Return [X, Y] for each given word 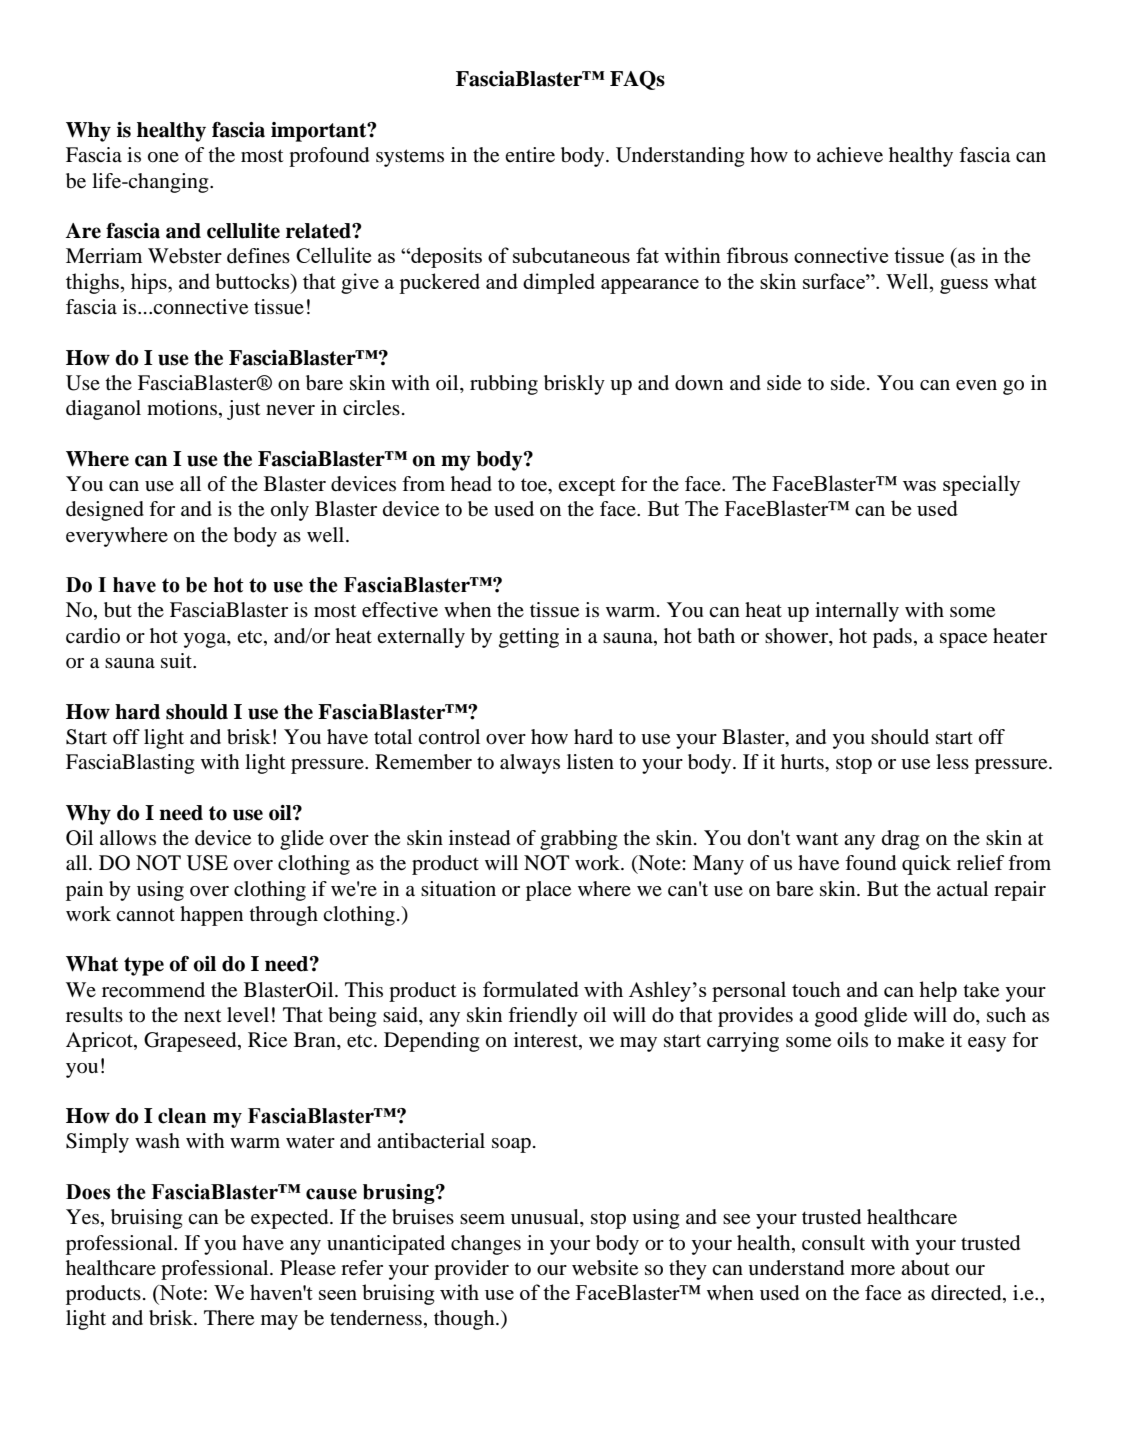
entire [530, 155]
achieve [850, 155]
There [229, 1318]
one [163, 157]
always [530, 764]
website [605, 1268]
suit [178, 661]
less [952, 761]
